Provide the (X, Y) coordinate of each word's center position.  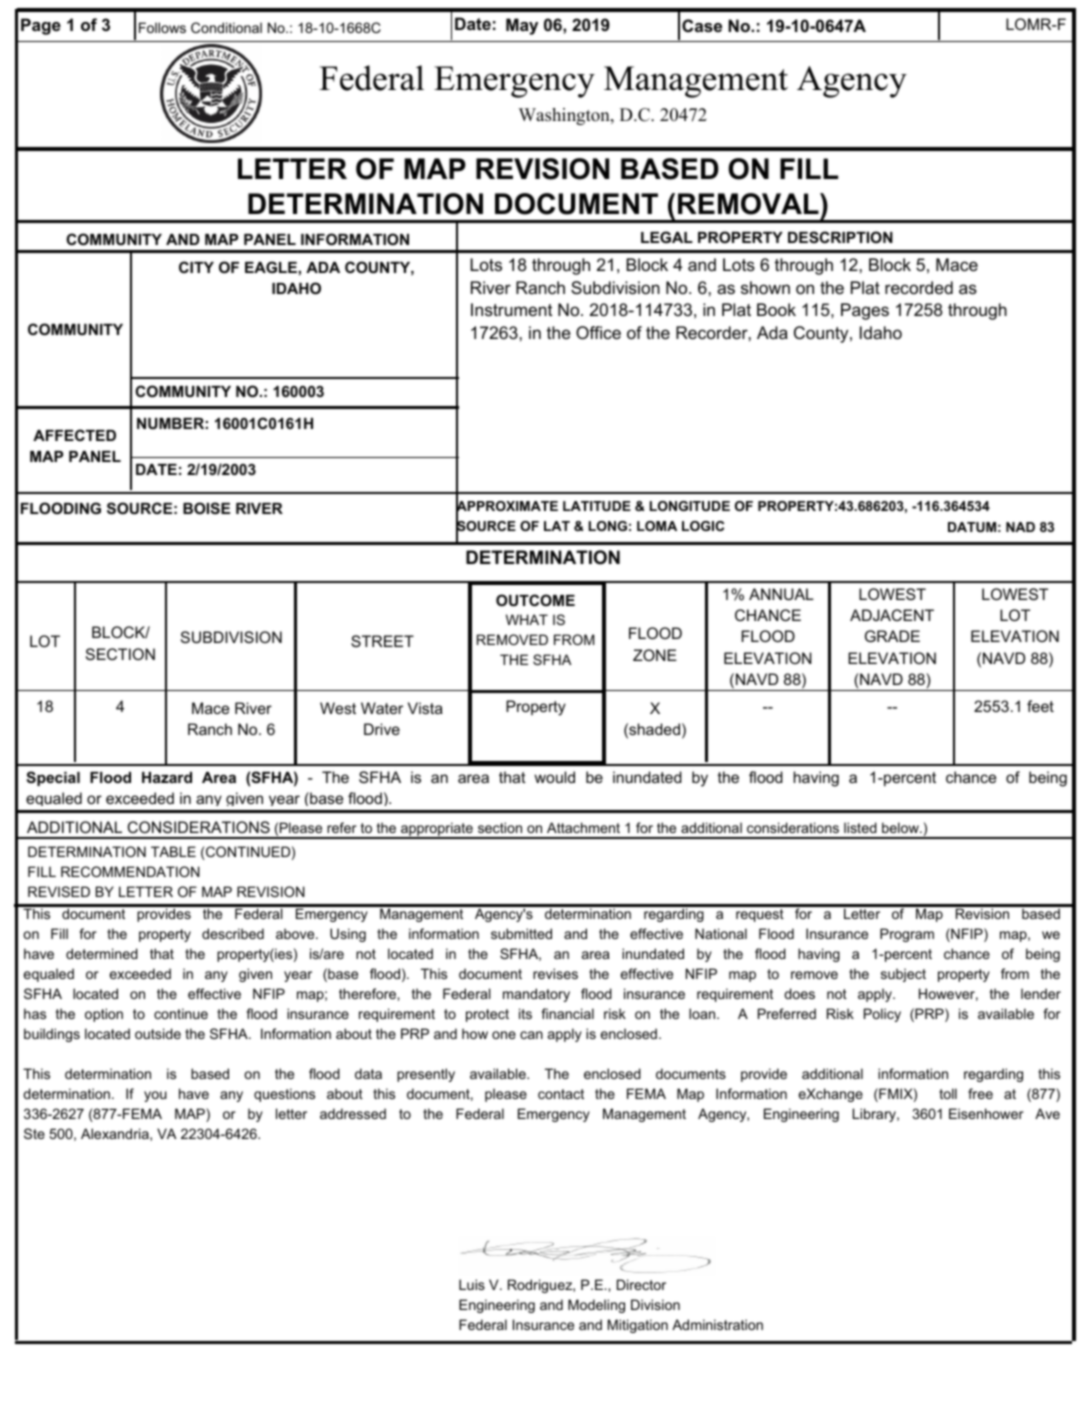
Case (702, 25)
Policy (882, 1015)
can (531, 1035)
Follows (162, 27)
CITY (196, 267)
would (554, 777)
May (522, 26)
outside (158, 1033)
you (155, 1096)
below (901, 827)
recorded (919, 288)
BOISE (206, 508)
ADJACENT (892, 615)
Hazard (167, 777)
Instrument (511, 309)
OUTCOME (535, 600)
